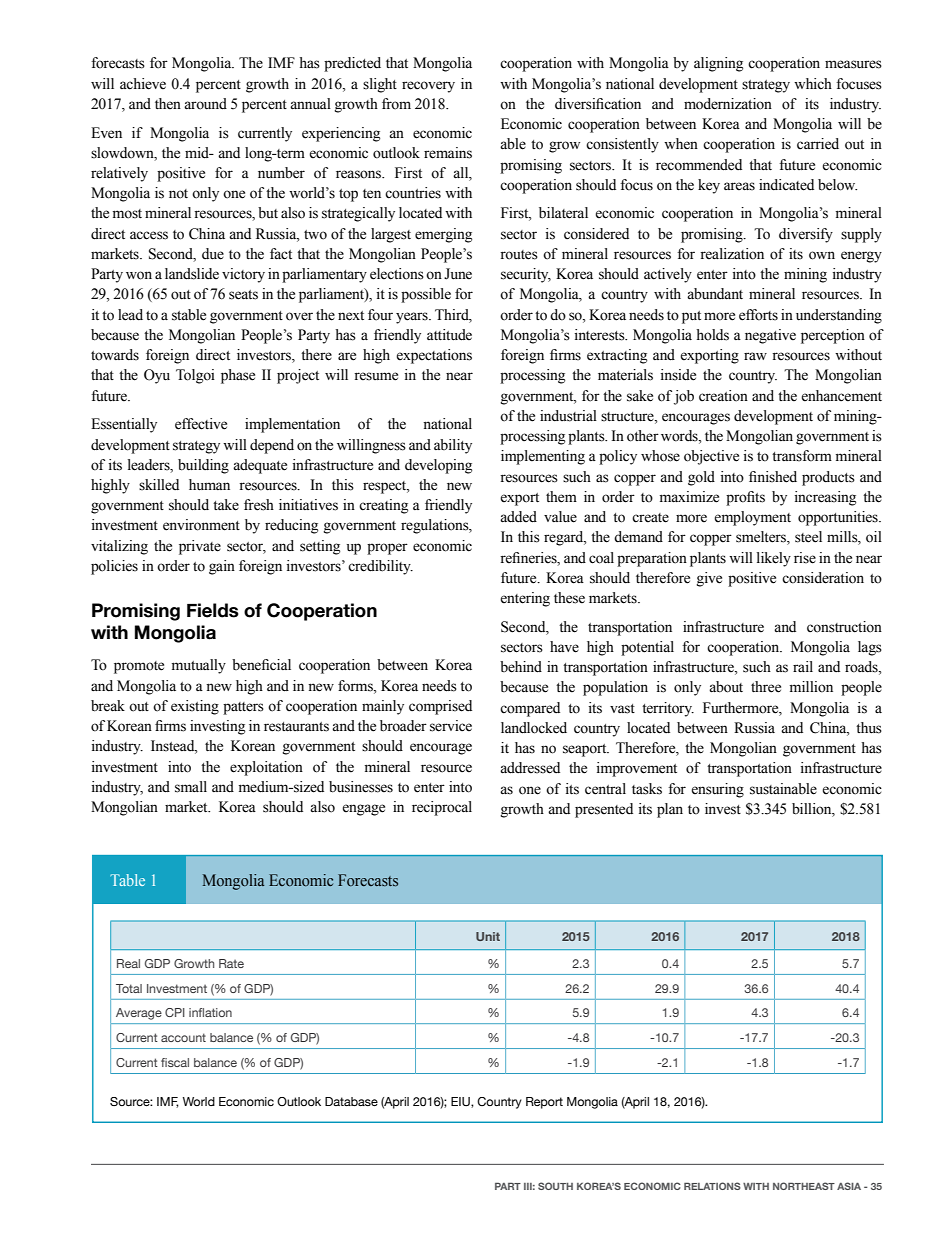 The image size is (952, 1233). Describe the element at coordinates (191, 787) in the document. I see `small` at that location.
